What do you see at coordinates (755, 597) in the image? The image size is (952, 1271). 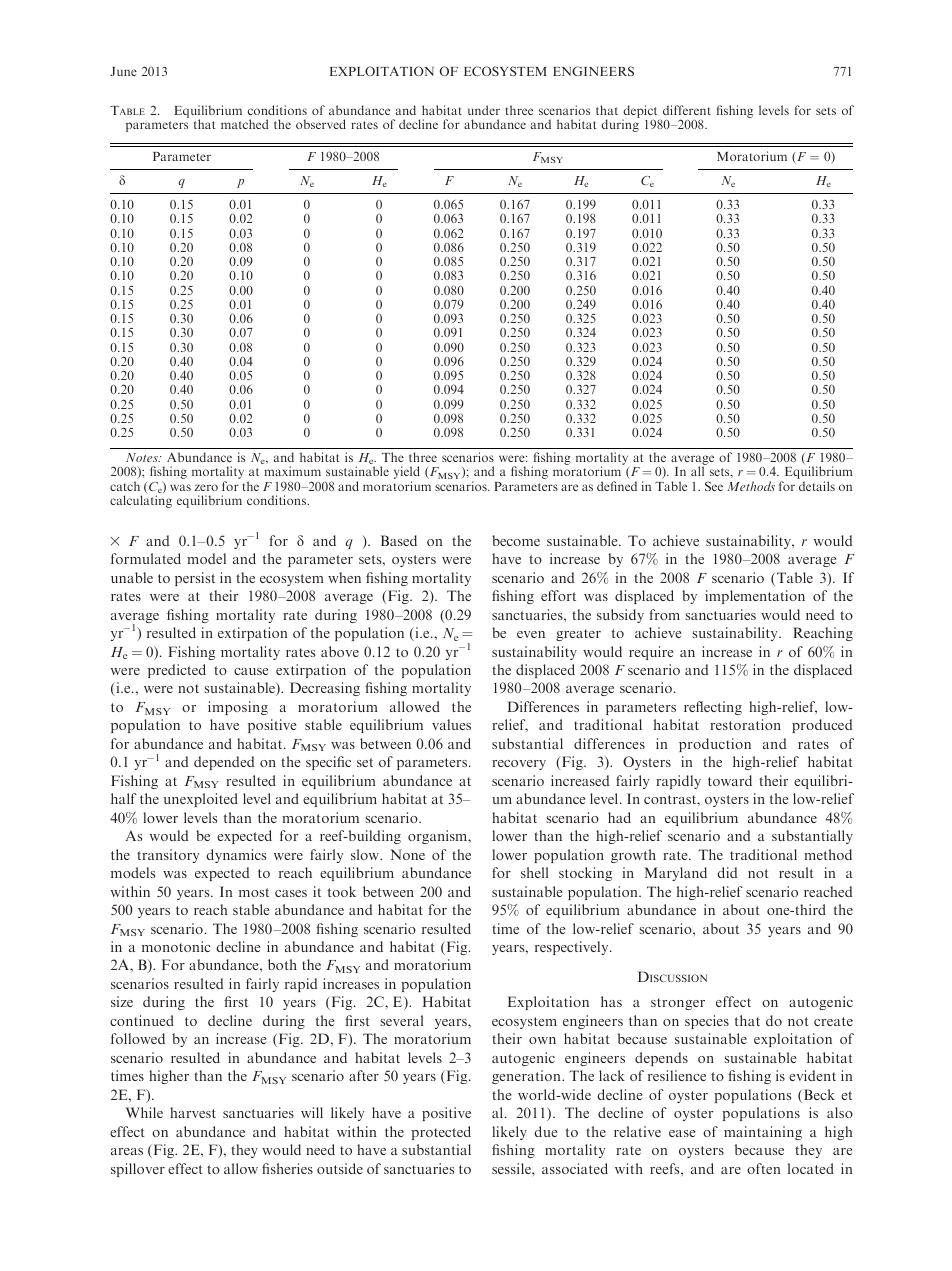 I see `implementation` at bounding box center [755, 597].
